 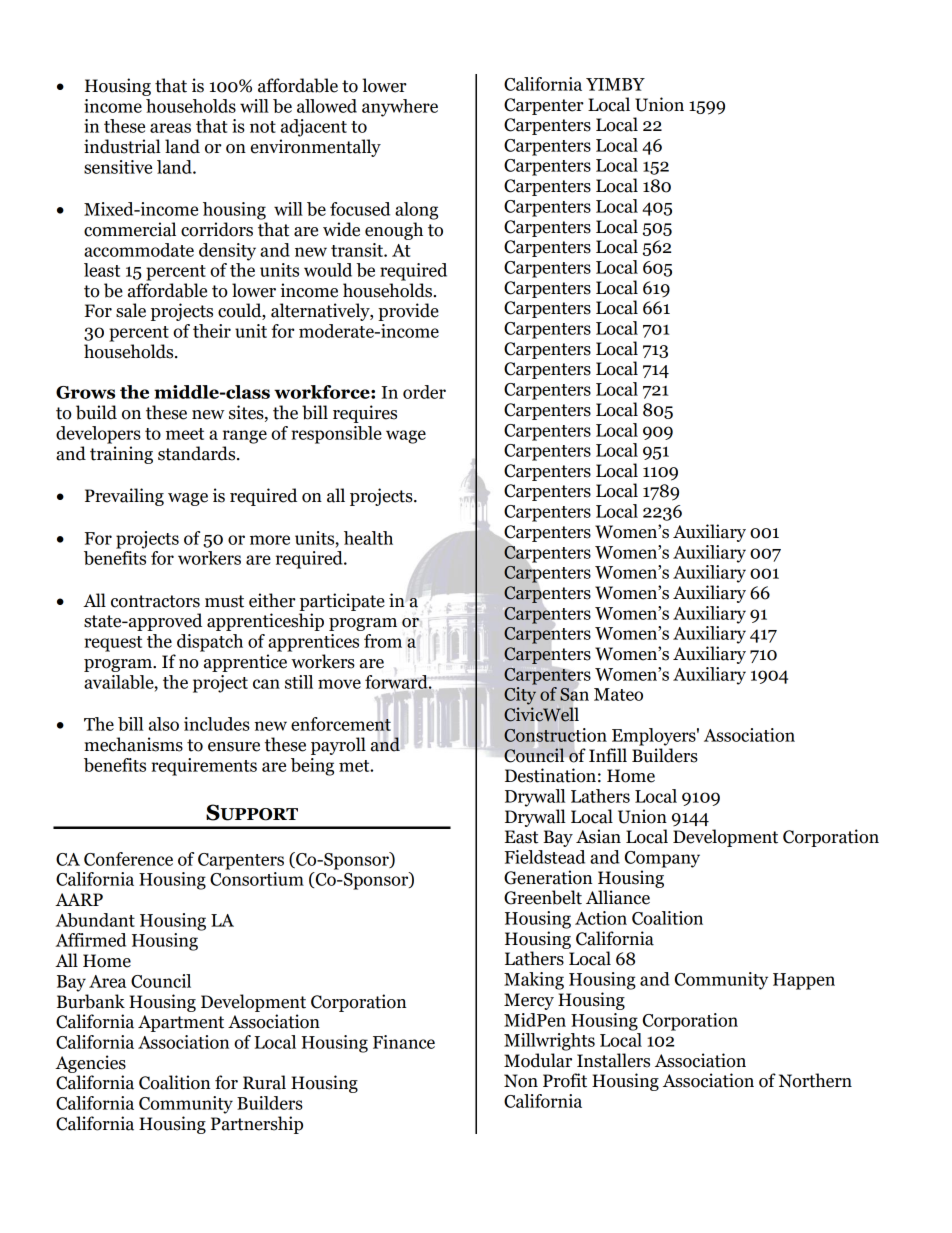 What do you see at coordinates (400, 108) in the document?
I see `anywhere` at bounding box center [400, 108].
